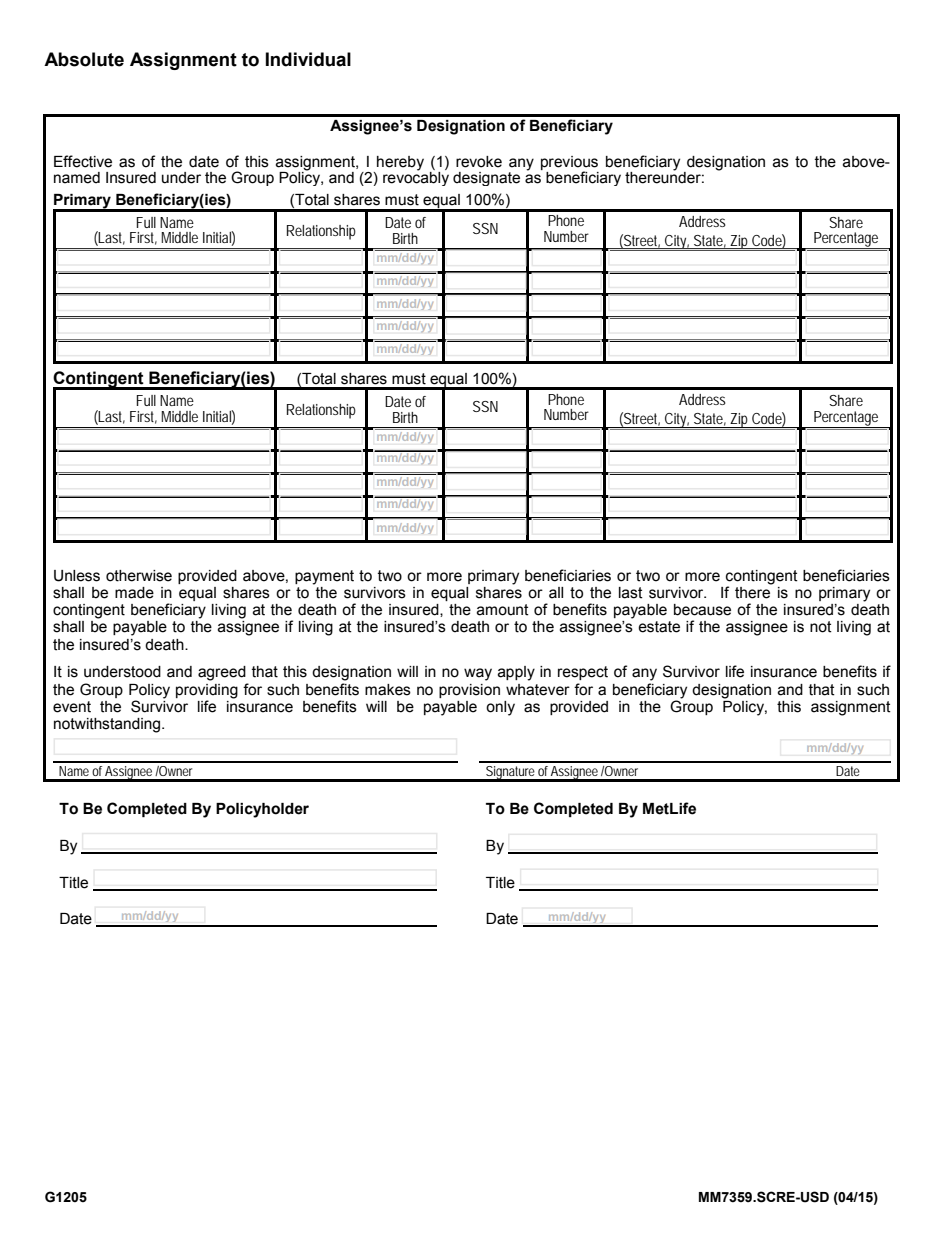  What do you see at coordinates (139, 576) in the image?
I see `otherwise` at bounding box center [139, 576].
